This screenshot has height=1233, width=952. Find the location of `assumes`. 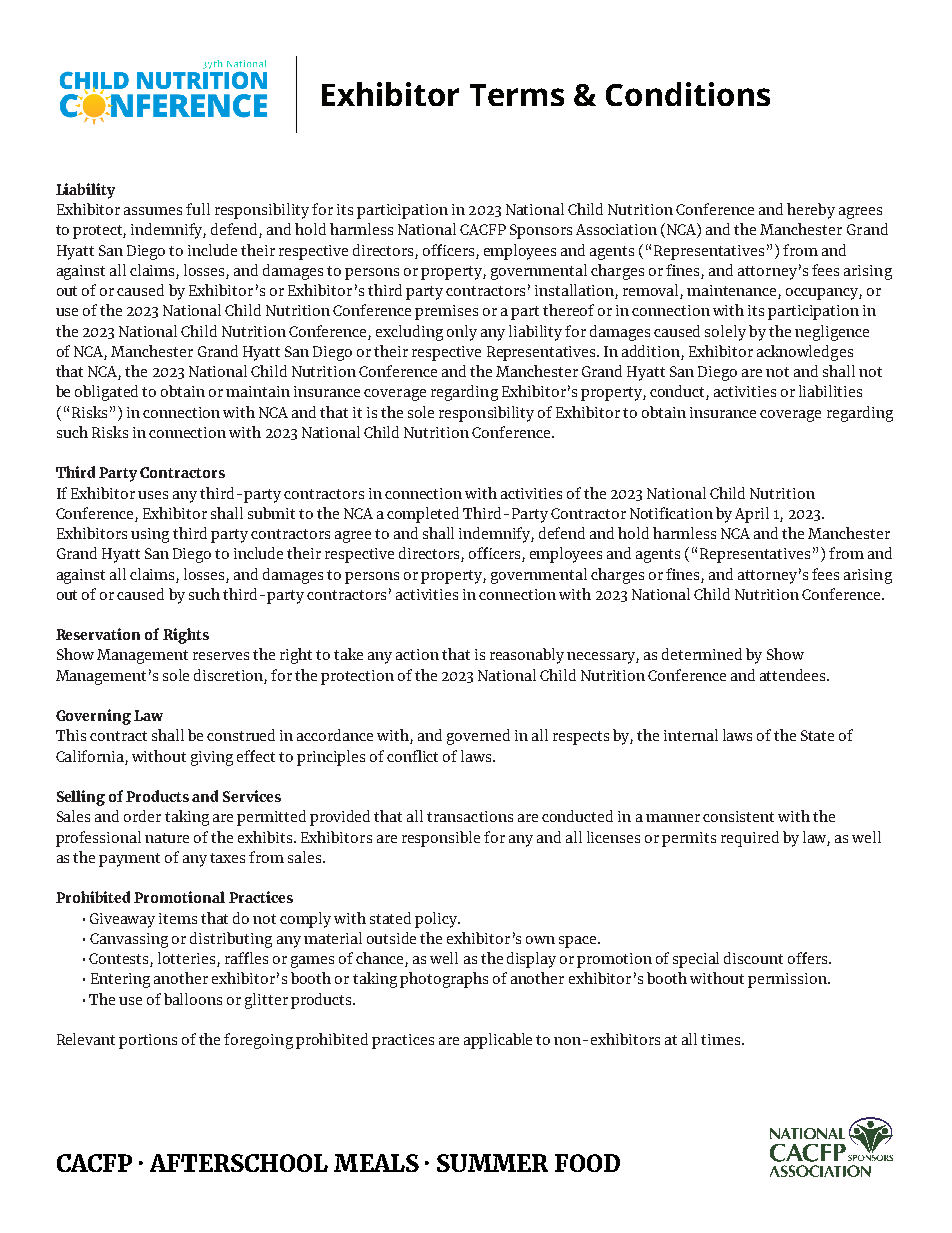

assumes is located at coordinates (153, 211).
